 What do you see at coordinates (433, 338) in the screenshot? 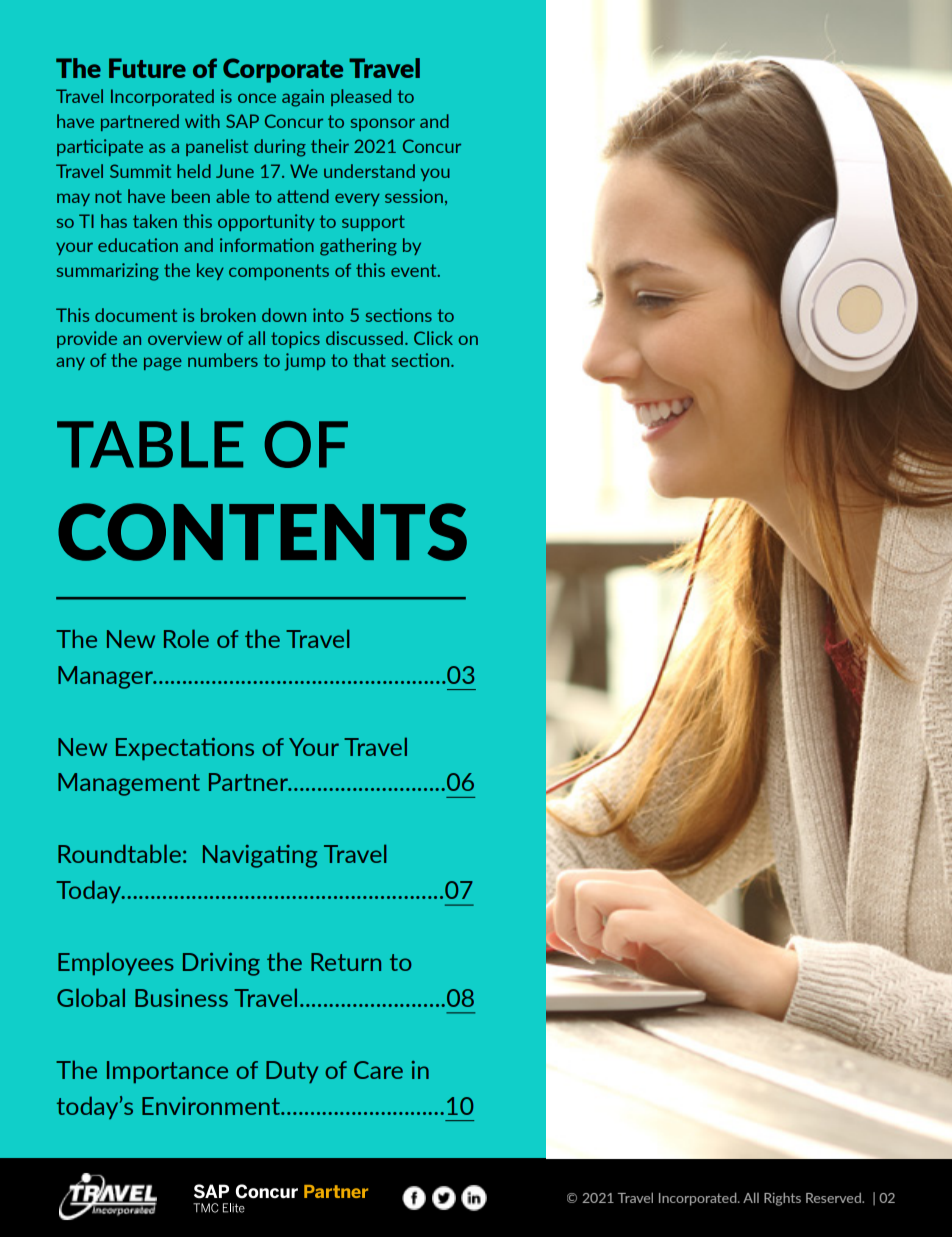
I see `Click` at bounding box center [433, 338].
